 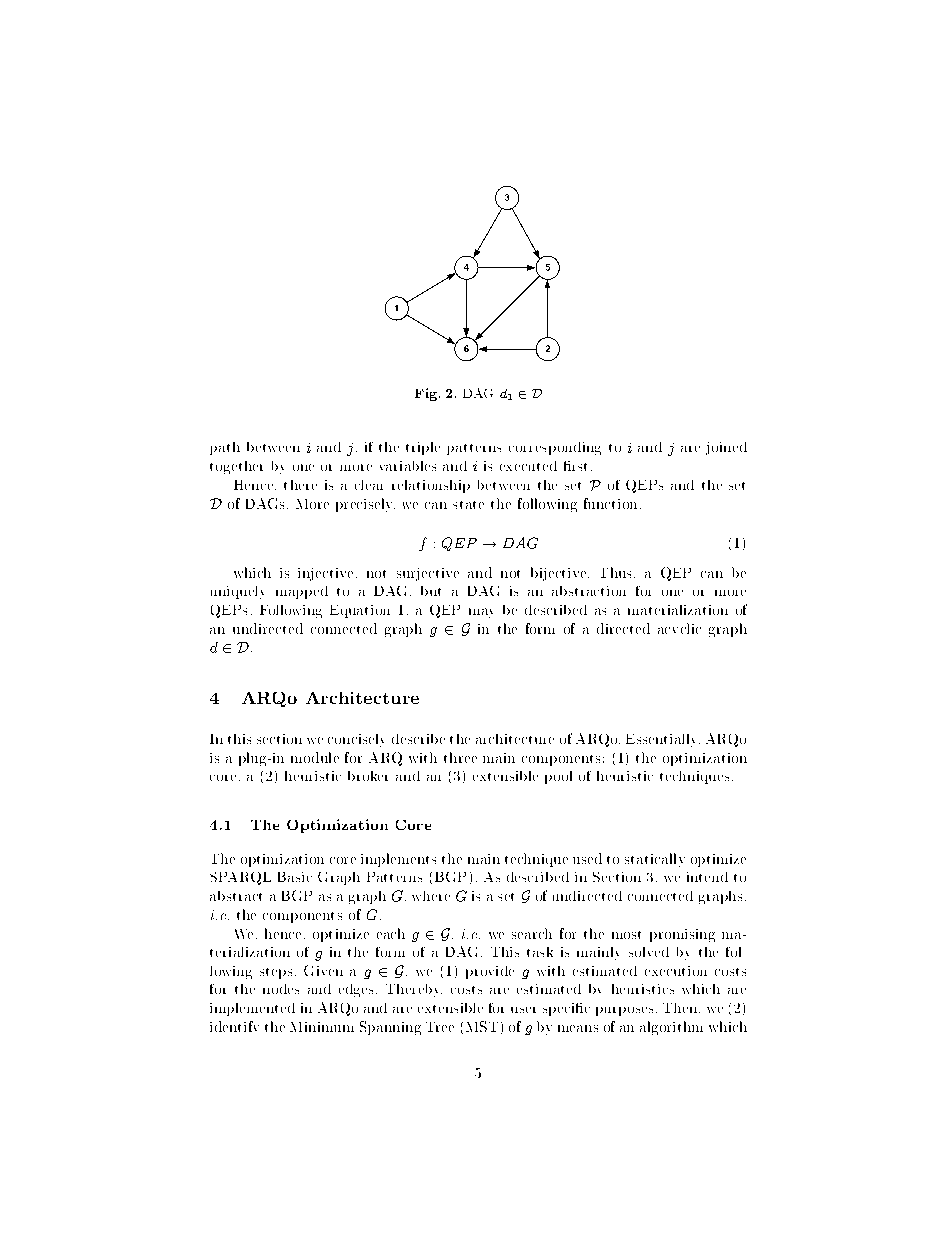 What do you see at coordinates (325, 574) in the image?
I see `injective` at bounding box center [325, 574].
